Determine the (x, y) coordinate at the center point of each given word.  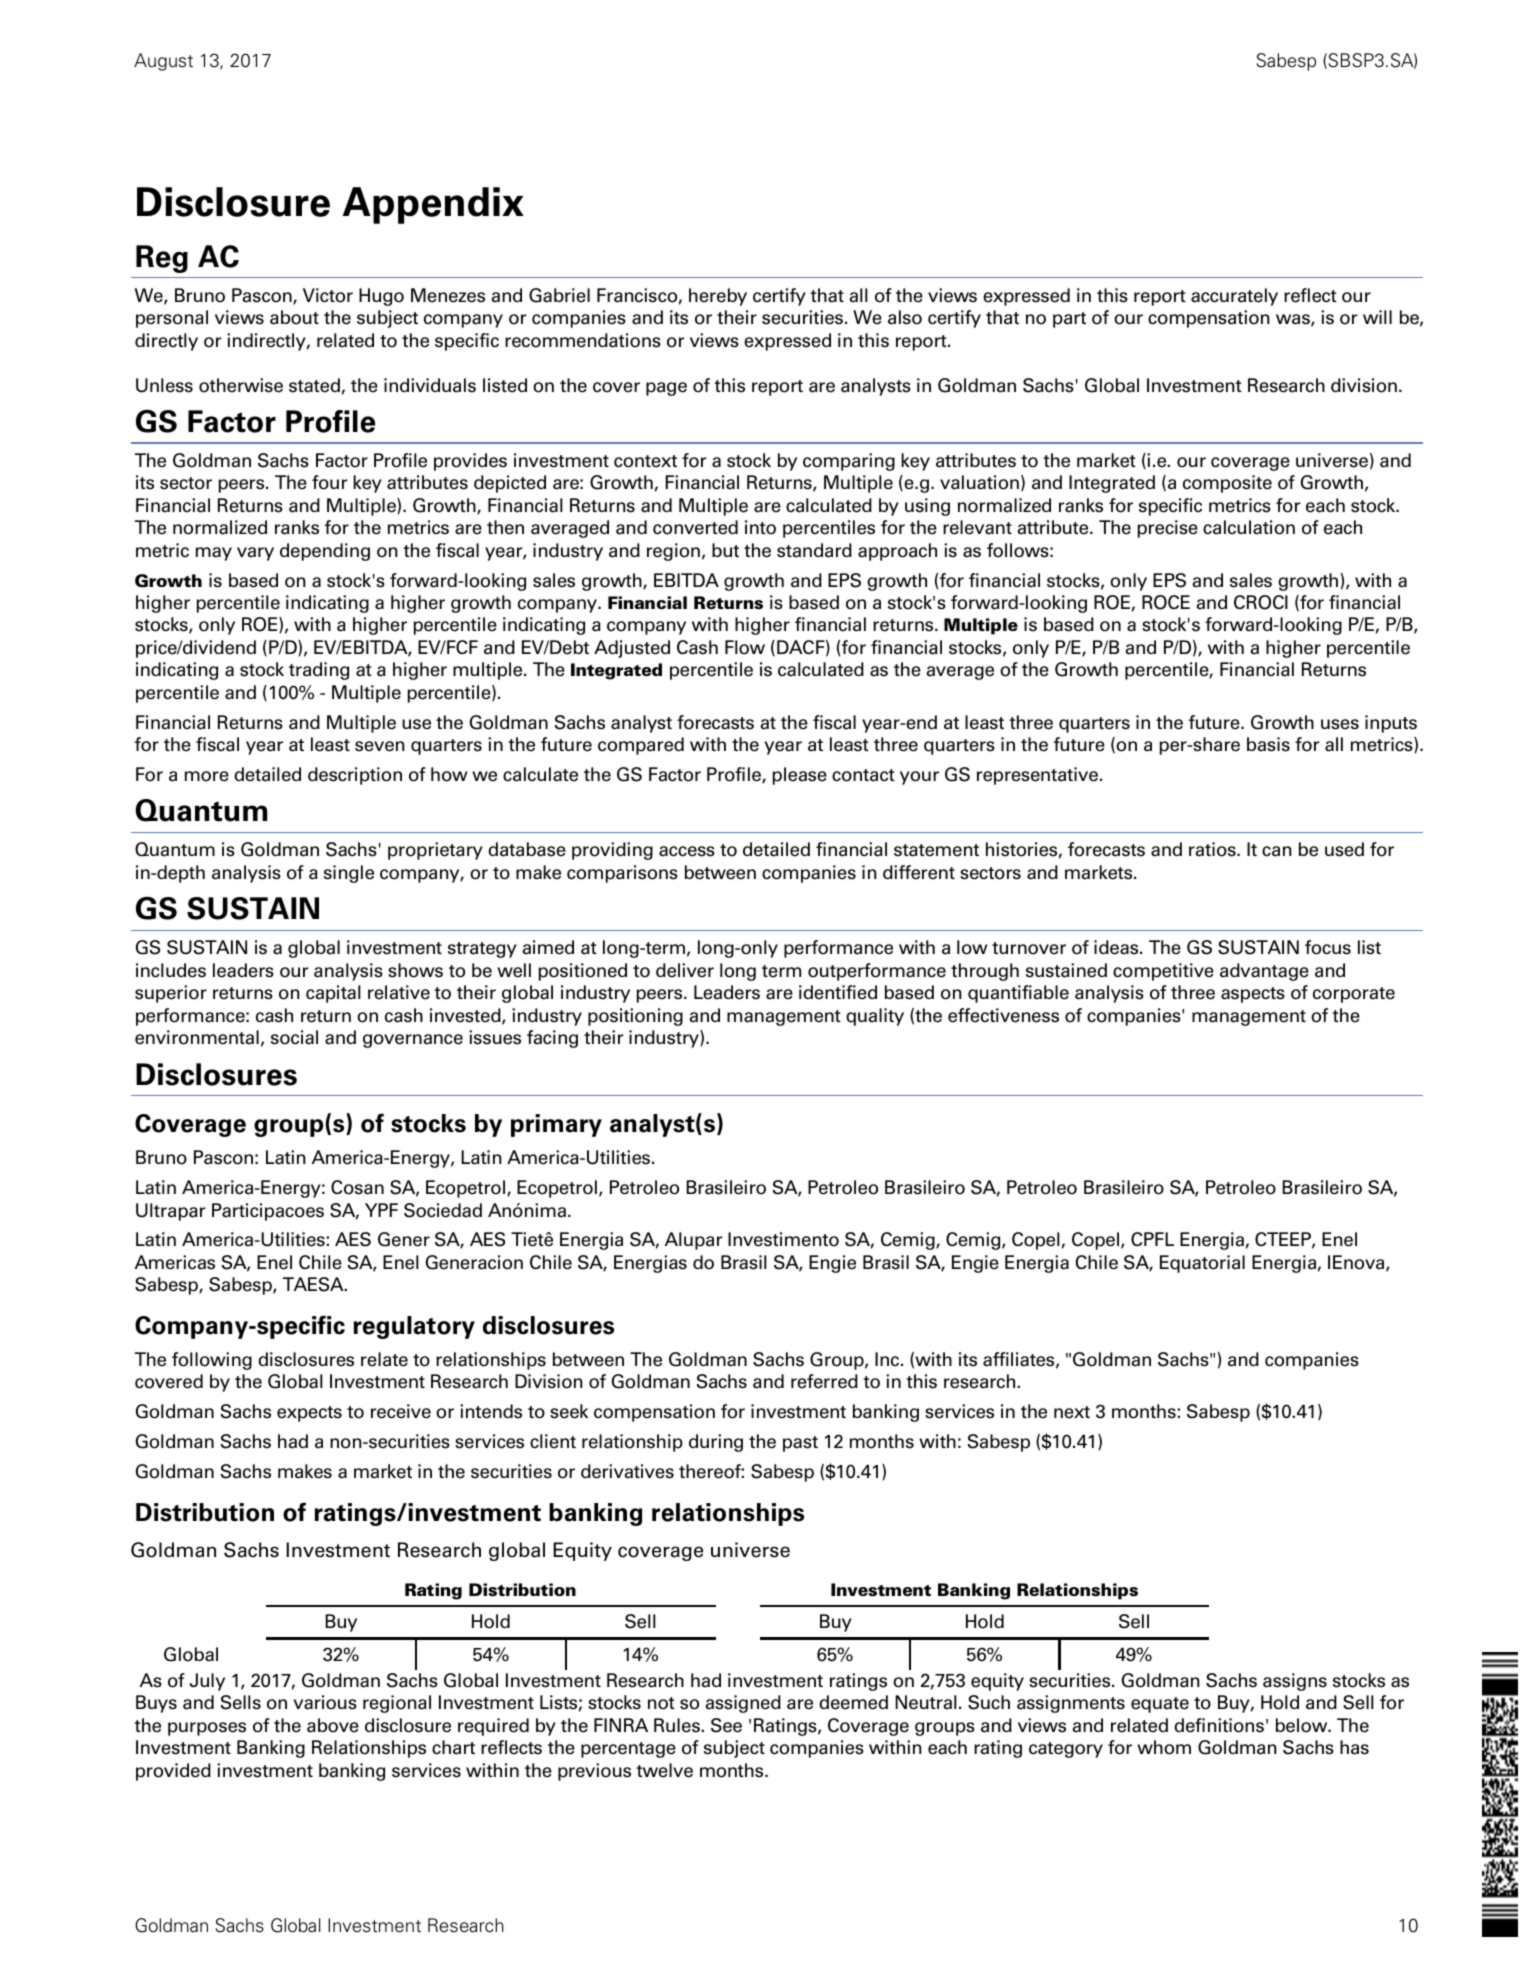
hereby (718, 297)
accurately (1234, 297)
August (163, 62)
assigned (743, 1704)
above (333, 1725)
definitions (1219, 1725)
